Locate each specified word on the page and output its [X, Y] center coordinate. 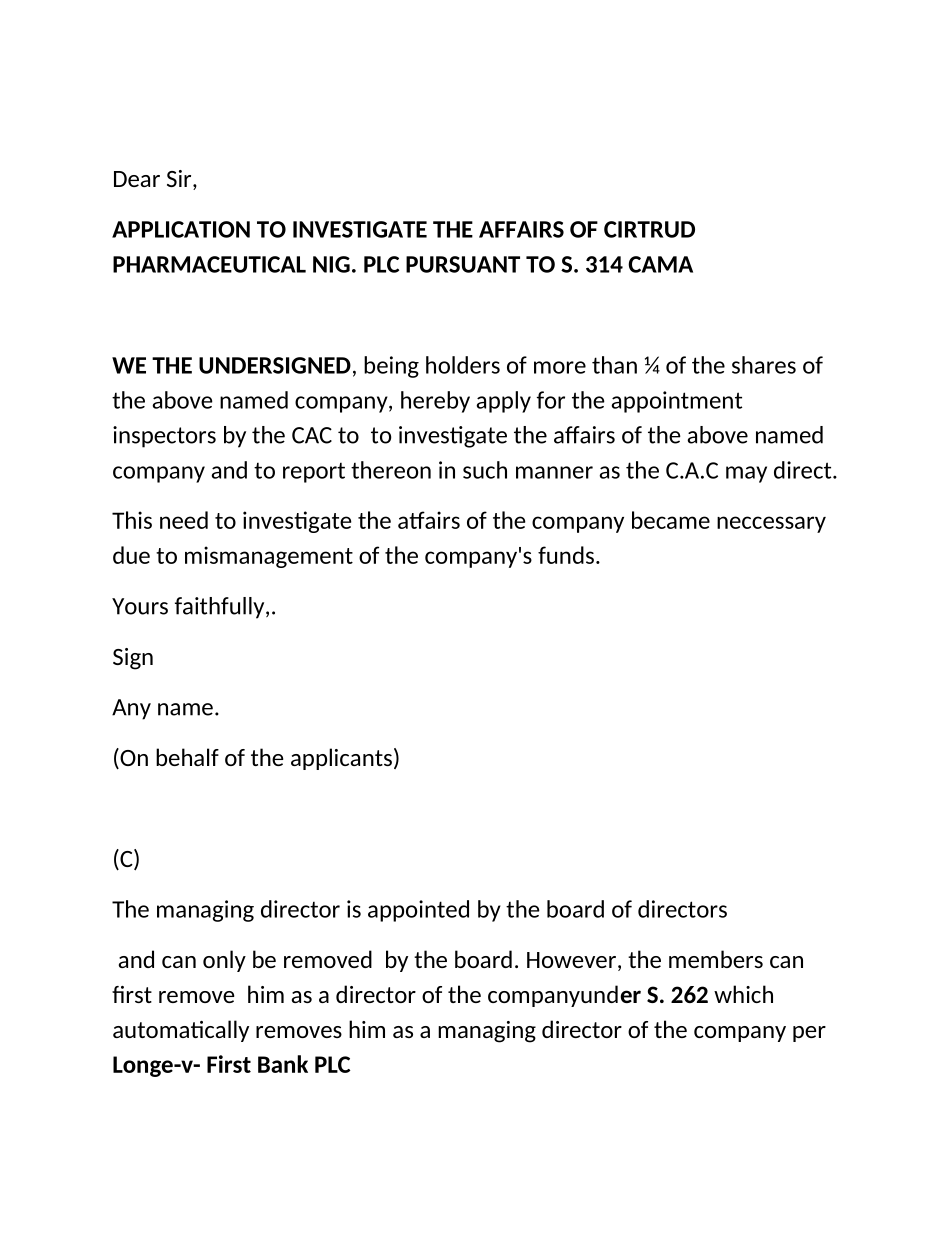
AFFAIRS [521, 229]
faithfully [221, 608]
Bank [283, 1064]
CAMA [660, 264]
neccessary [771, 524]
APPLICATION [181, 229]
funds [566, 555]
